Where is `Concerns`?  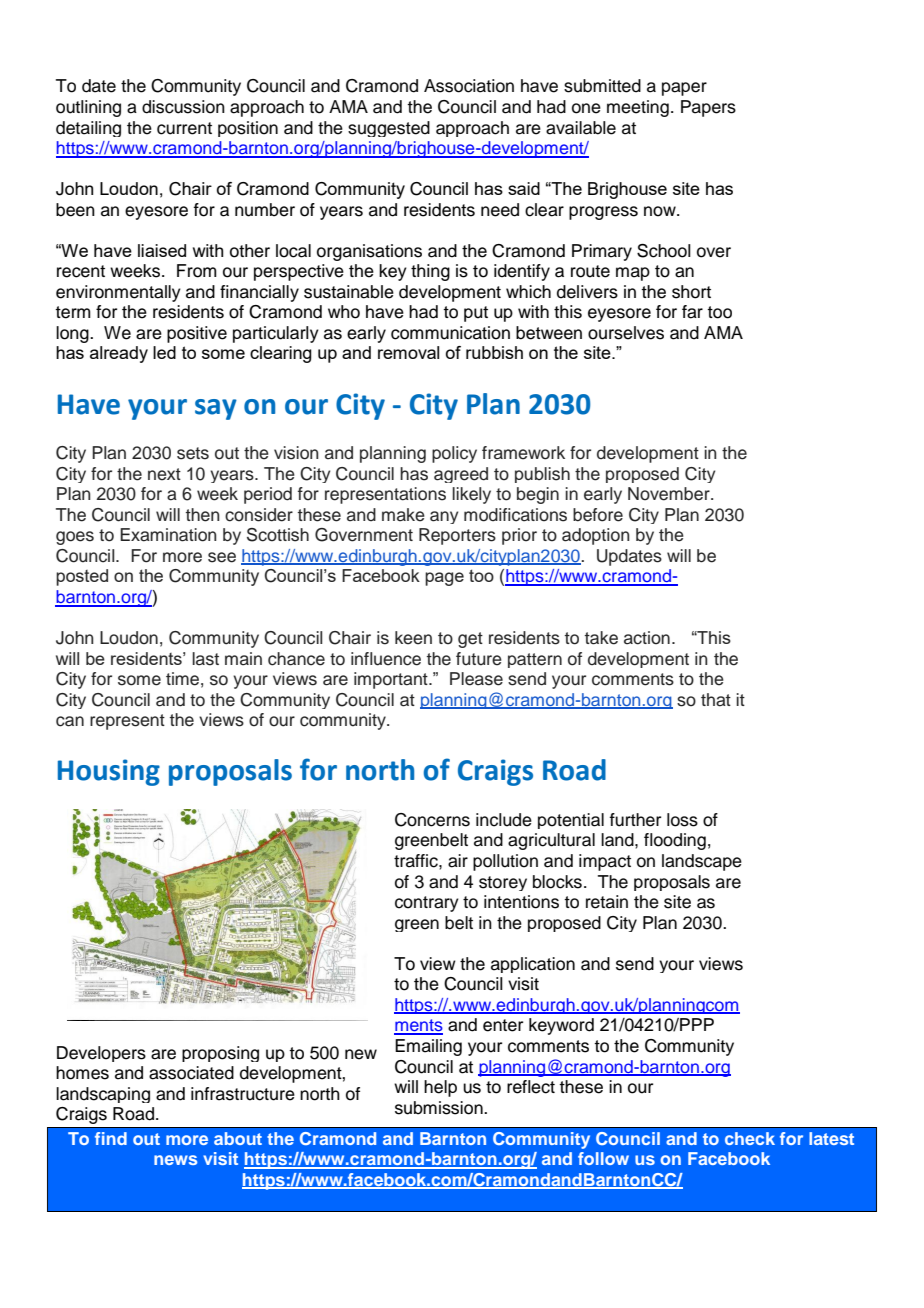
Concerns is located at coordinates (432, 820).
